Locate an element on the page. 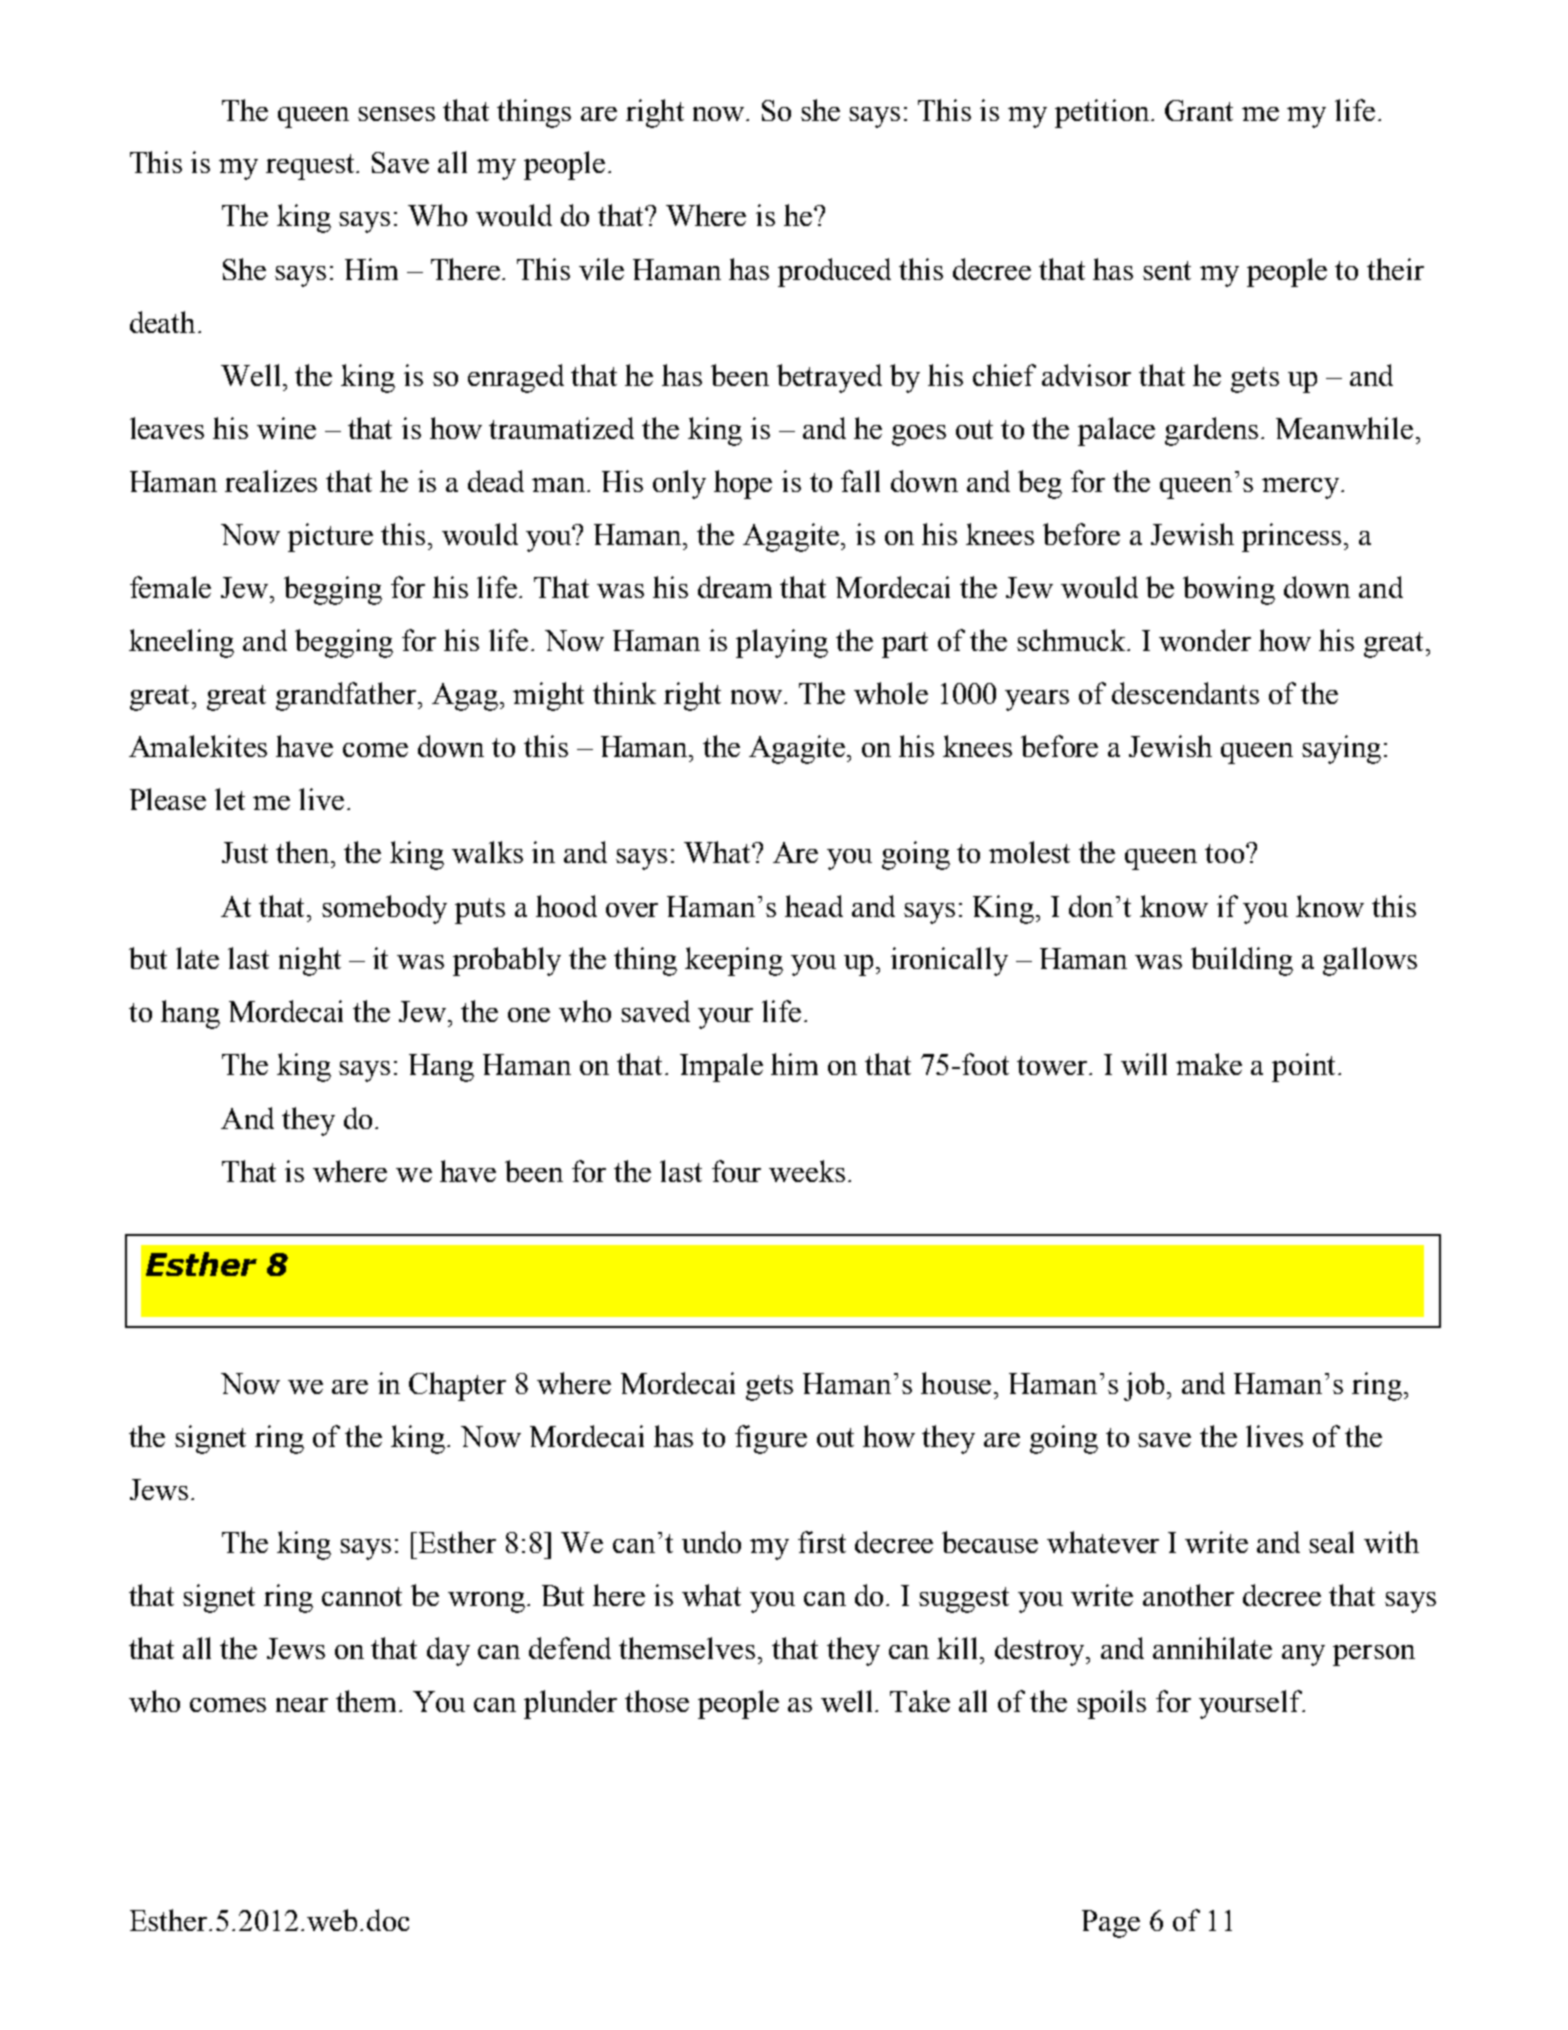 This document has width=1568, height=2030. near is located at coordinates (302, 1705).
